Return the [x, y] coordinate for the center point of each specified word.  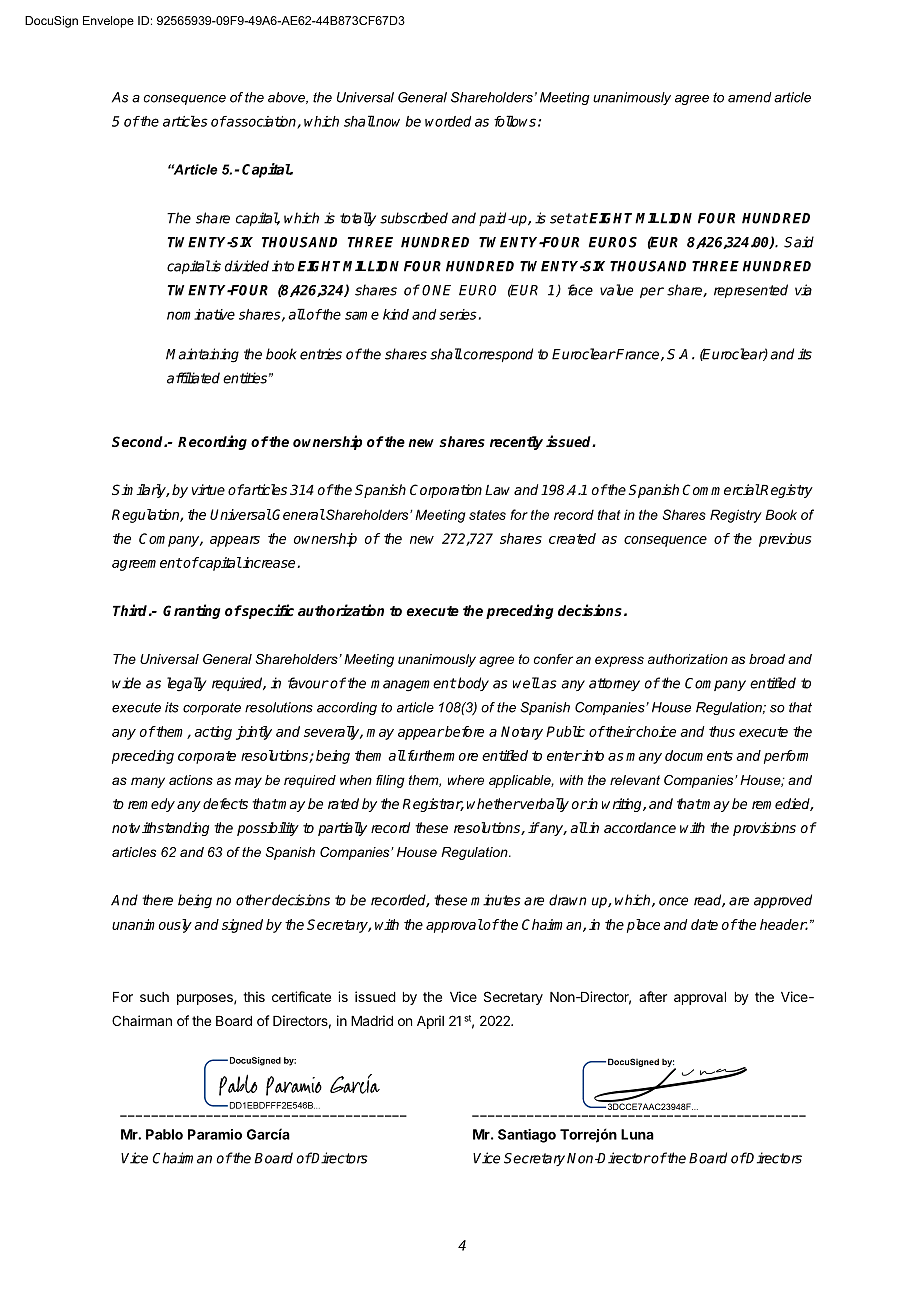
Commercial [721, 489]
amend [750, 97]
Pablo [164, 1134]
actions [191, 780]
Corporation [446, 491]
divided [247, 266]
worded [448, 121]
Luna [637, 1134]
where [466, 780]
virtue [208, 489]
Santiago [527, 1136]
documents [699, 755]
